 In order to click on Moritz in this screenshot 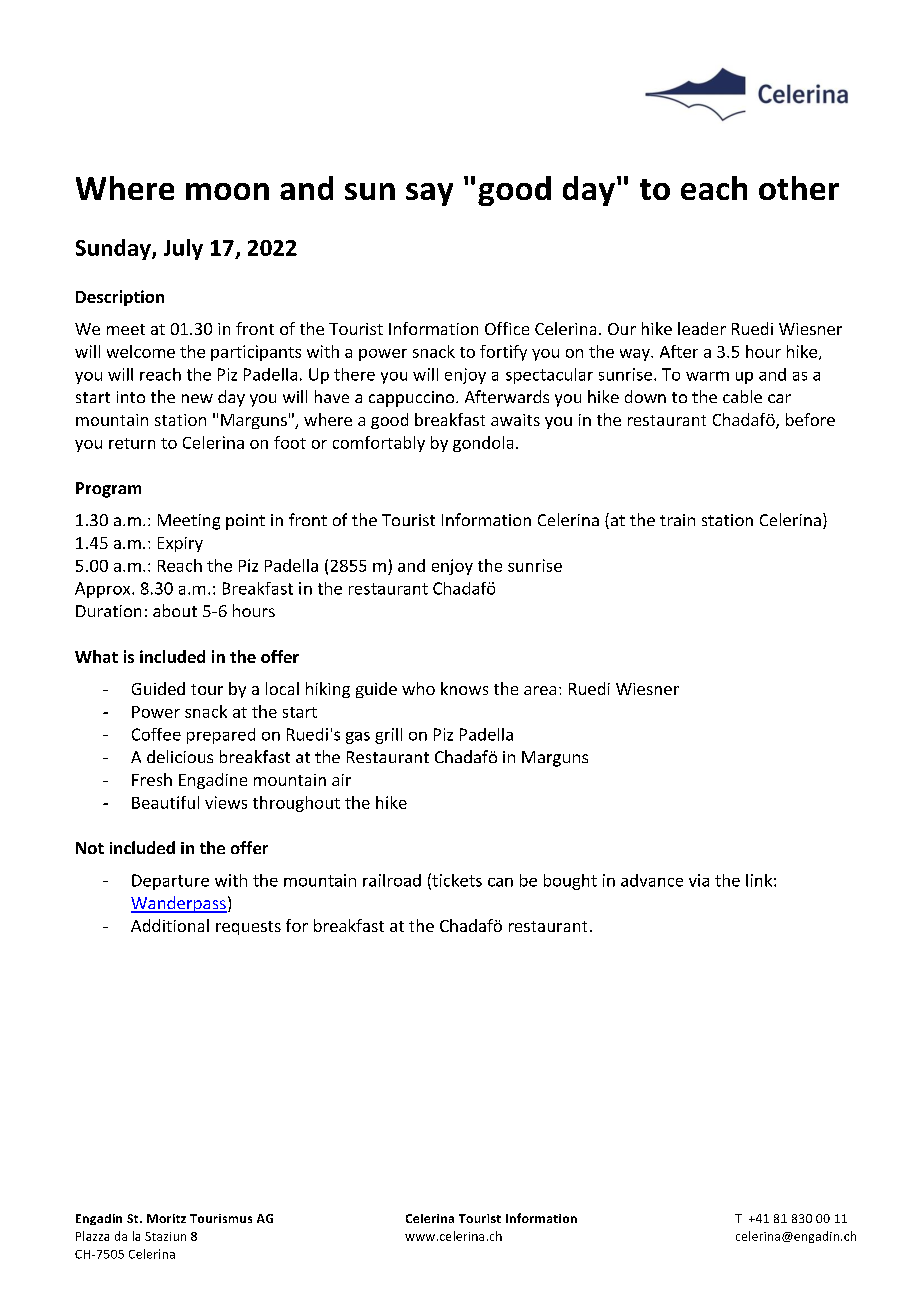, I will do `click(166, 1218)`.
